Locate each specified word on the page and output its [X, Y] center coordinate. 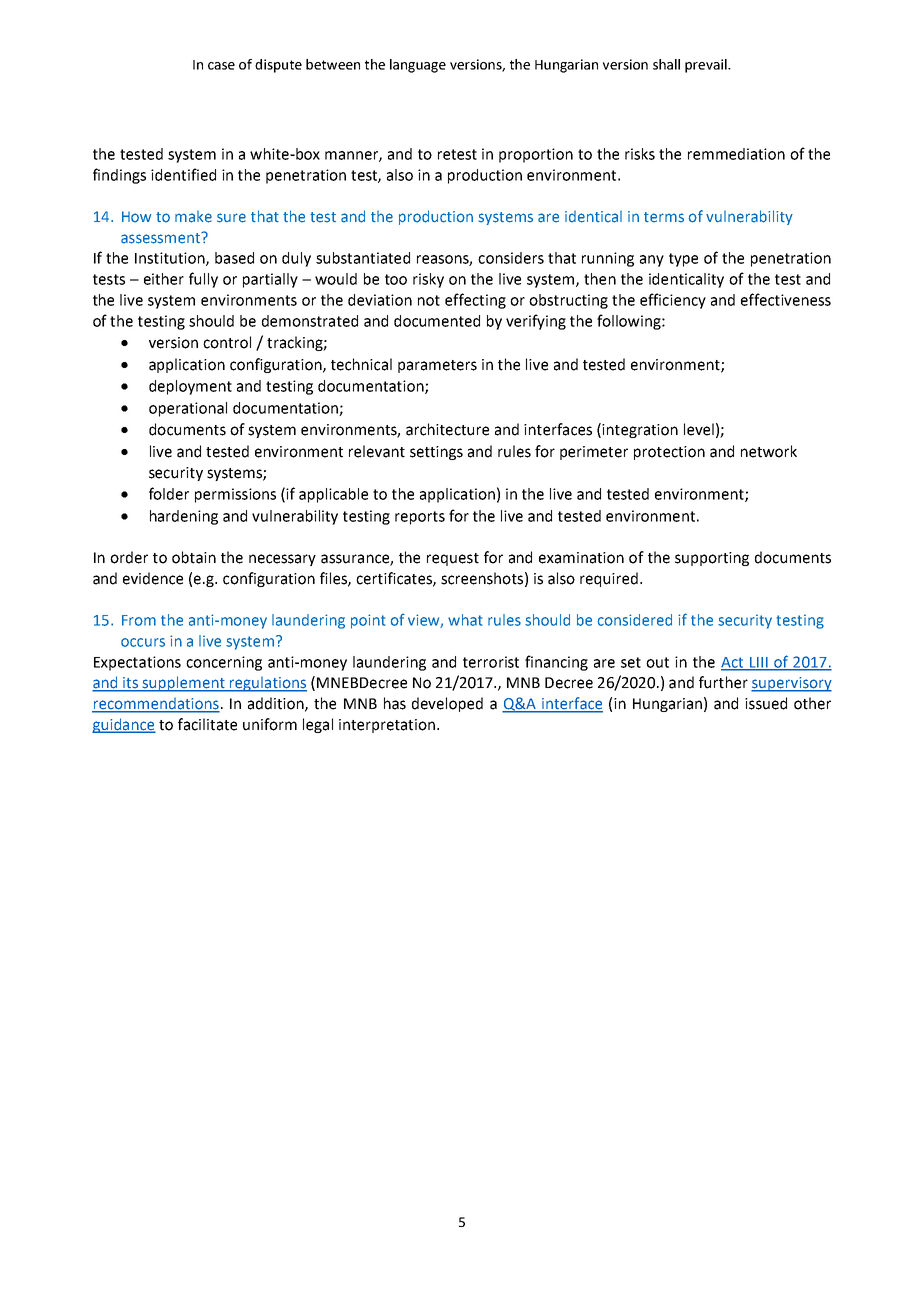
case [221, 66]
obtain [194, 557]
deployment [190, 387]
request [453, 559]
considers [511, 258]
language [418, 66]
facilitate [207, 724]
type [683, 260]
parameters [437, 366]
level [699, 429]
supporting [712, 559]
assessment [162, 238]
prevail [707, 66]
